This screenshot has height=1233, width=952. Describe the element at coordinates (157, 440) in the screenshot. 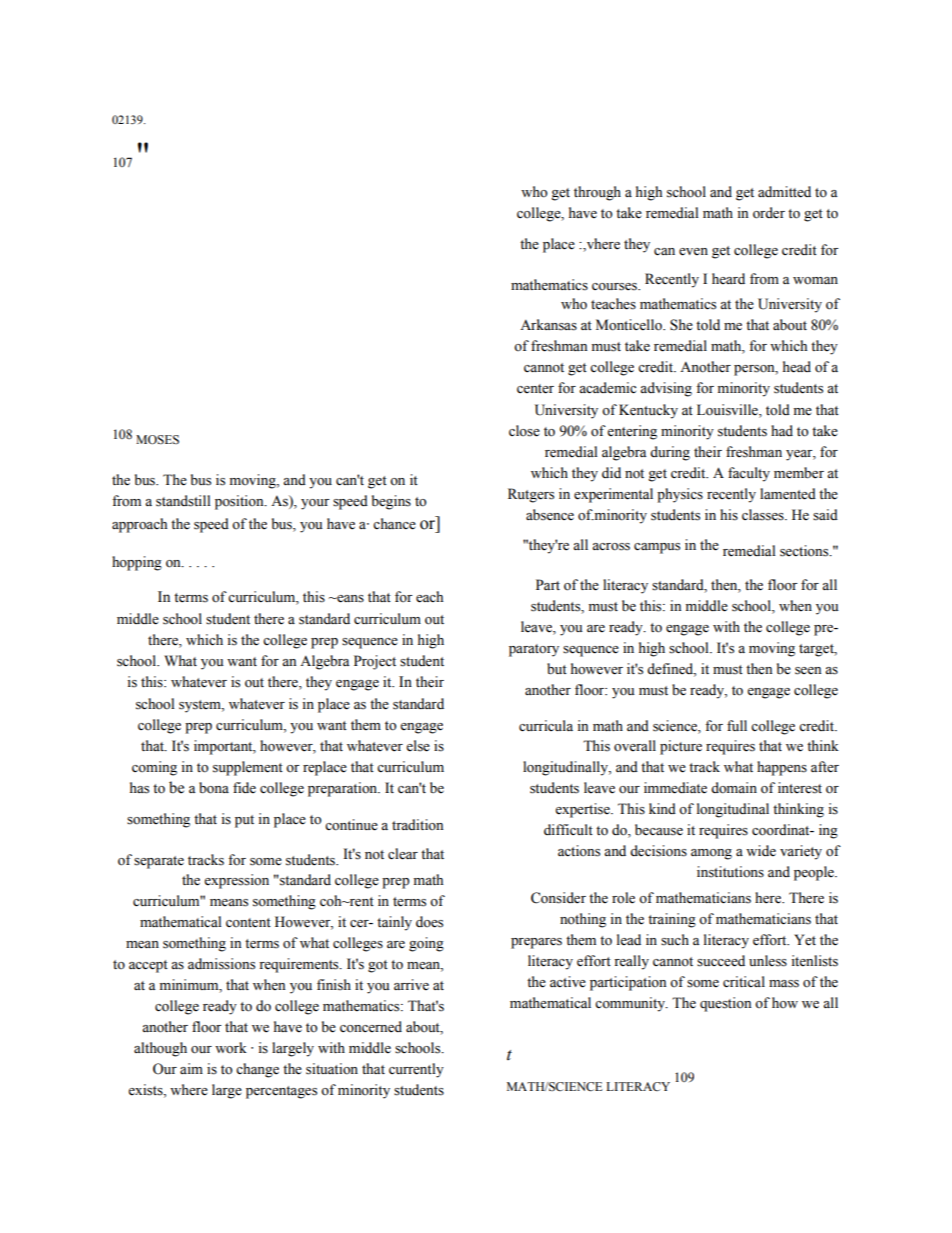

I see `MOSES` at that location.
